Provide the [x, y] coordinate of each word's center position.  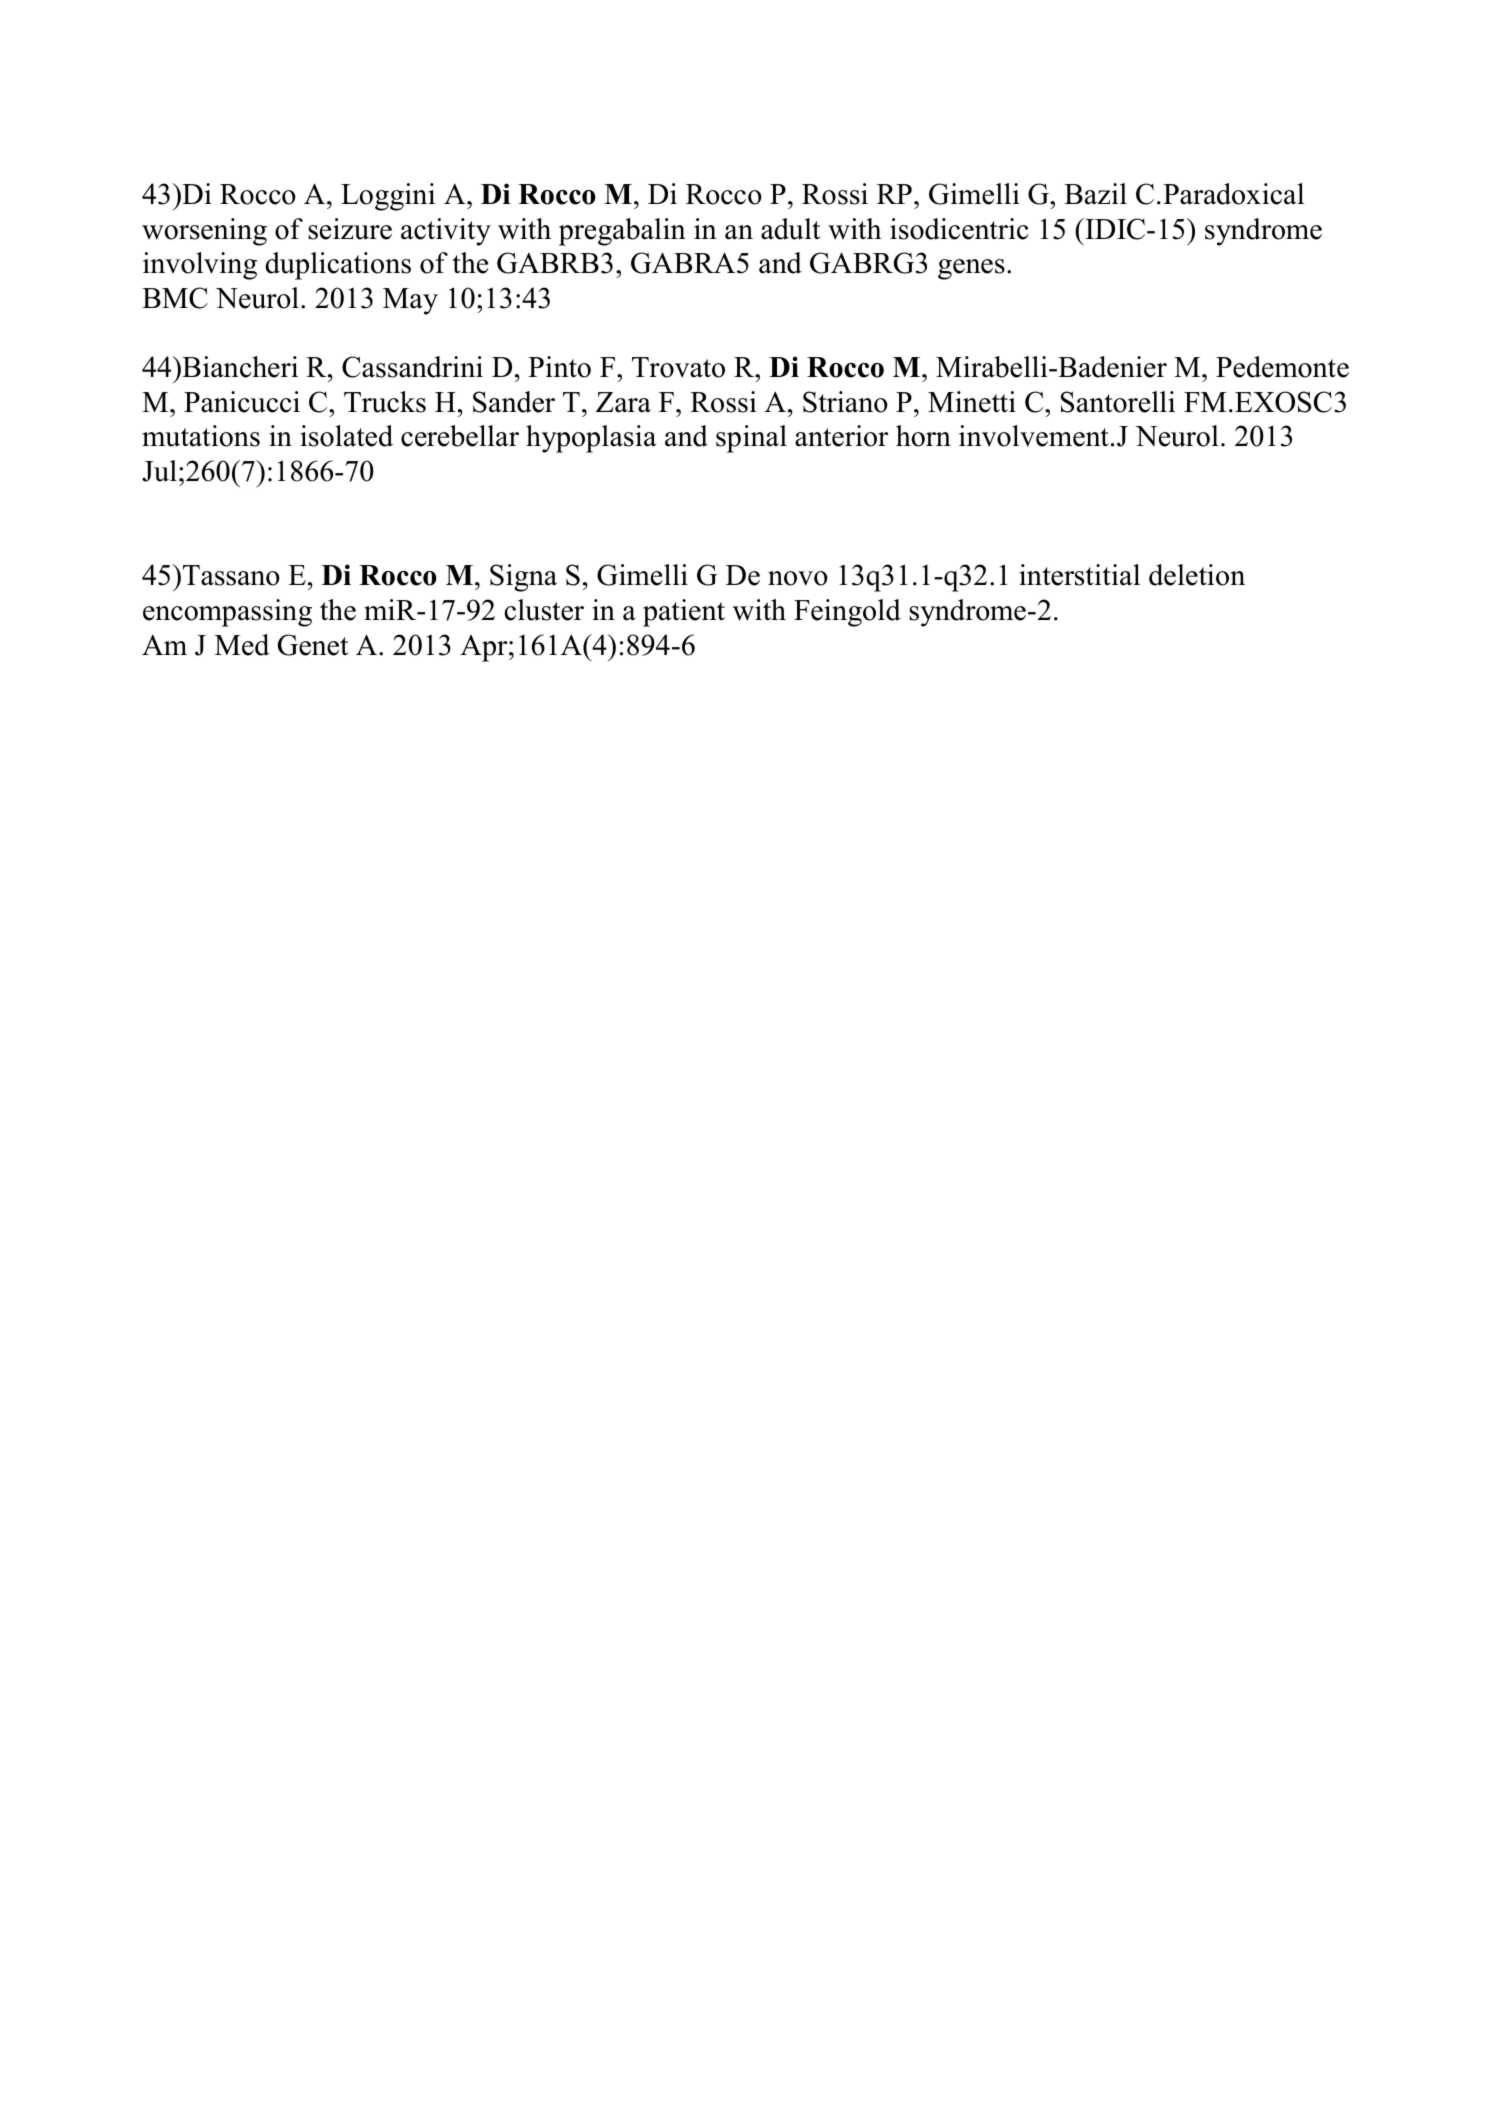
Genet [313, 645]
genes [971, 269]
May [410, 301]
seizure [350, 229]
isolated [346, 436]
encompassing [227, 613]
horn [923, 436]
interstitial [1079, 575]
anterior [841, 436]
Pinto [559, 367]
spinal [751, 439]
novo [798, 578]
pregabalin [622, 232]
